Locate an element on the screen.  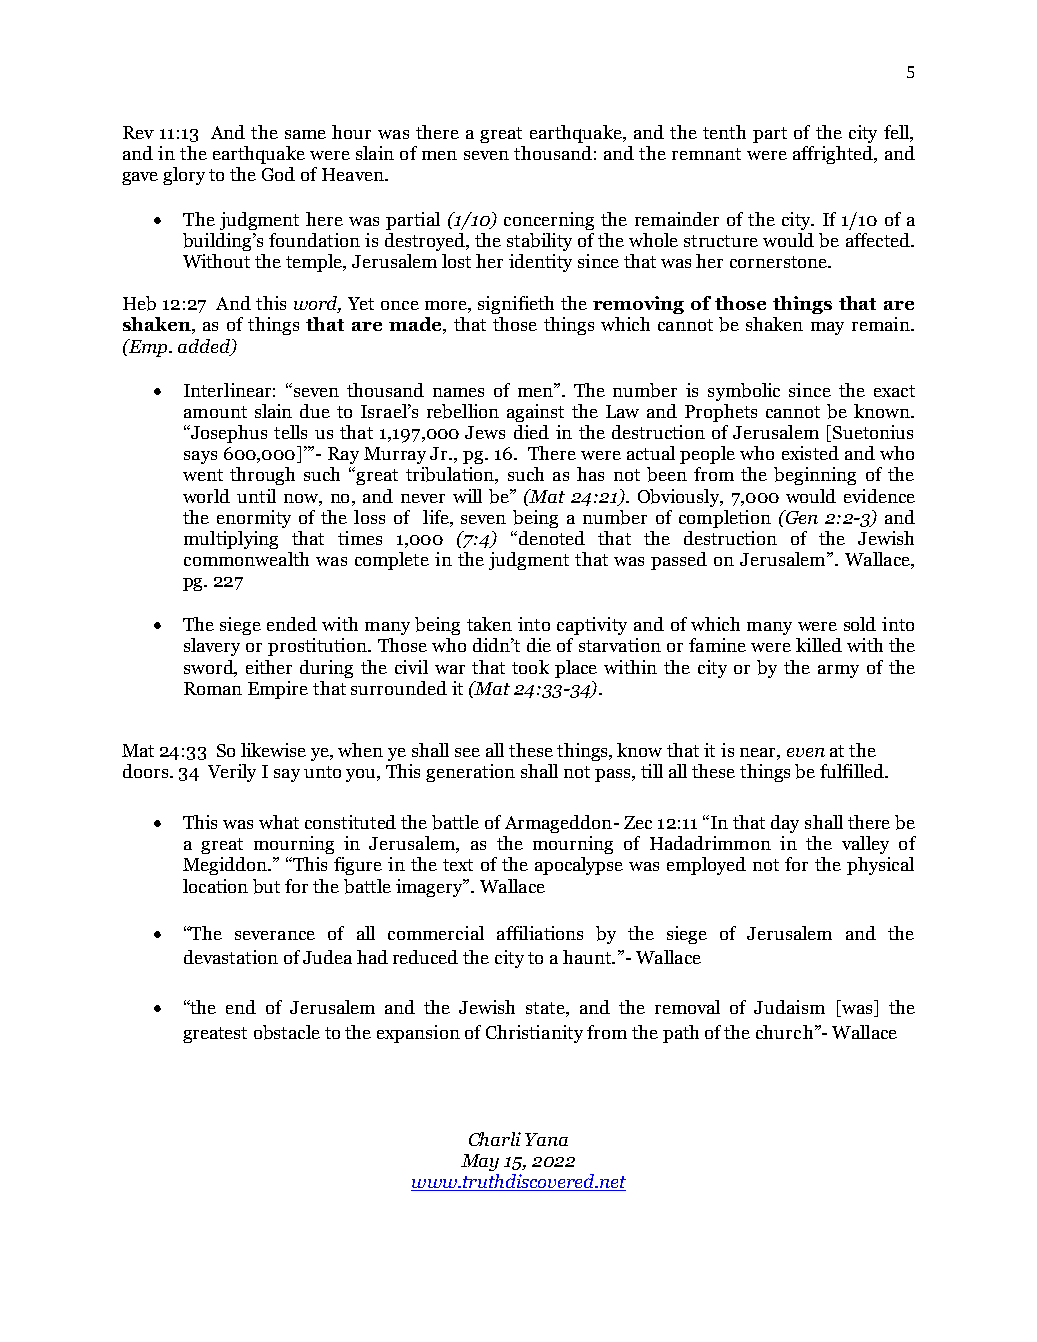
against is located at coordinates (535, 413).
